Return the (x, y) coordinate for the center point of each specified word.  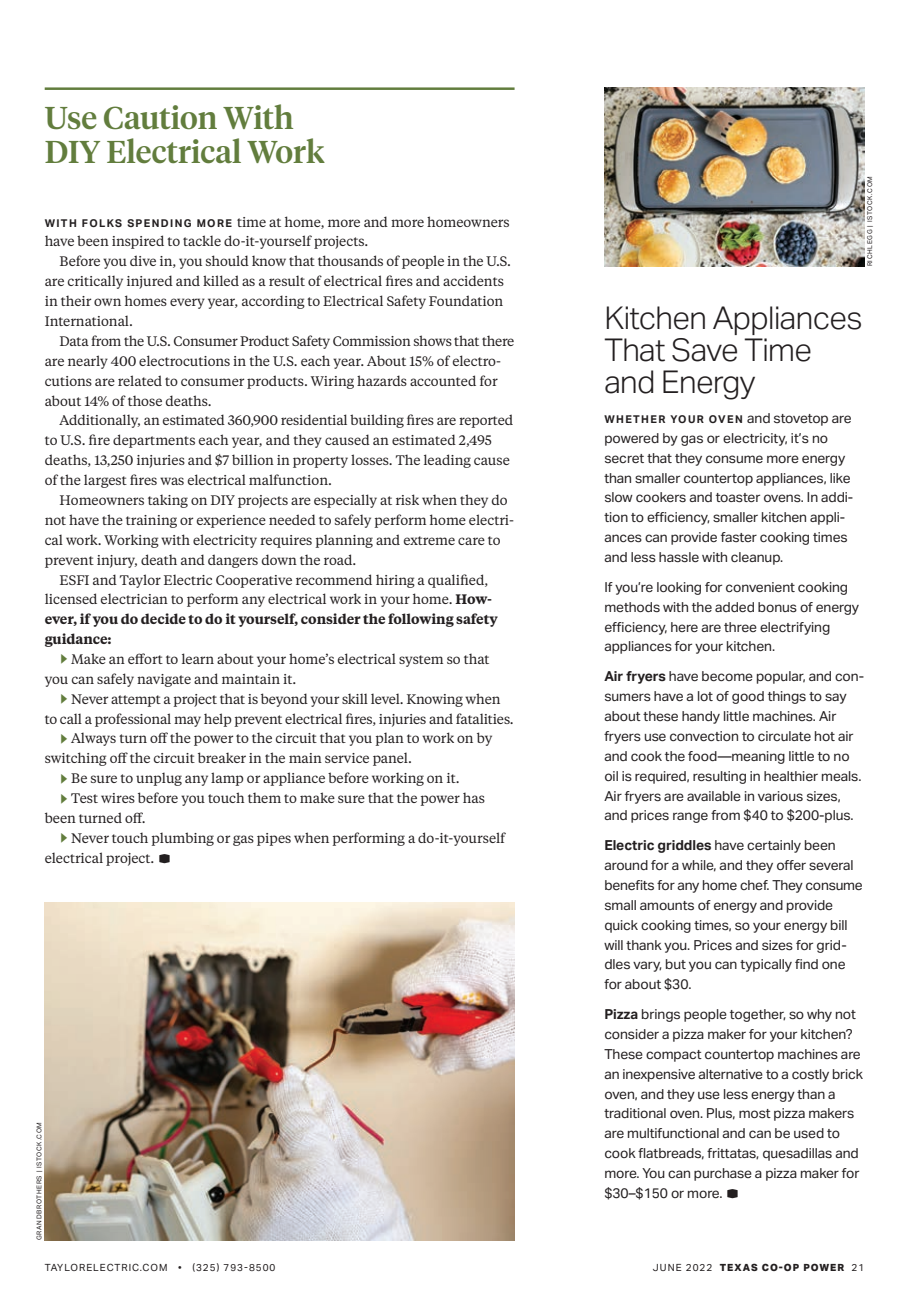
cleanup (756, 558)
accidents (473, 280)
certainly (774, 846)
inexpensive (659, 1075)
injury (117, 561)
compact (674, 1056)
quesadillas (797, 1154)
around (626, 865)
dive (143, 260)
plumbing (183, 839)
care (471, 541)
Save (704, 350)
